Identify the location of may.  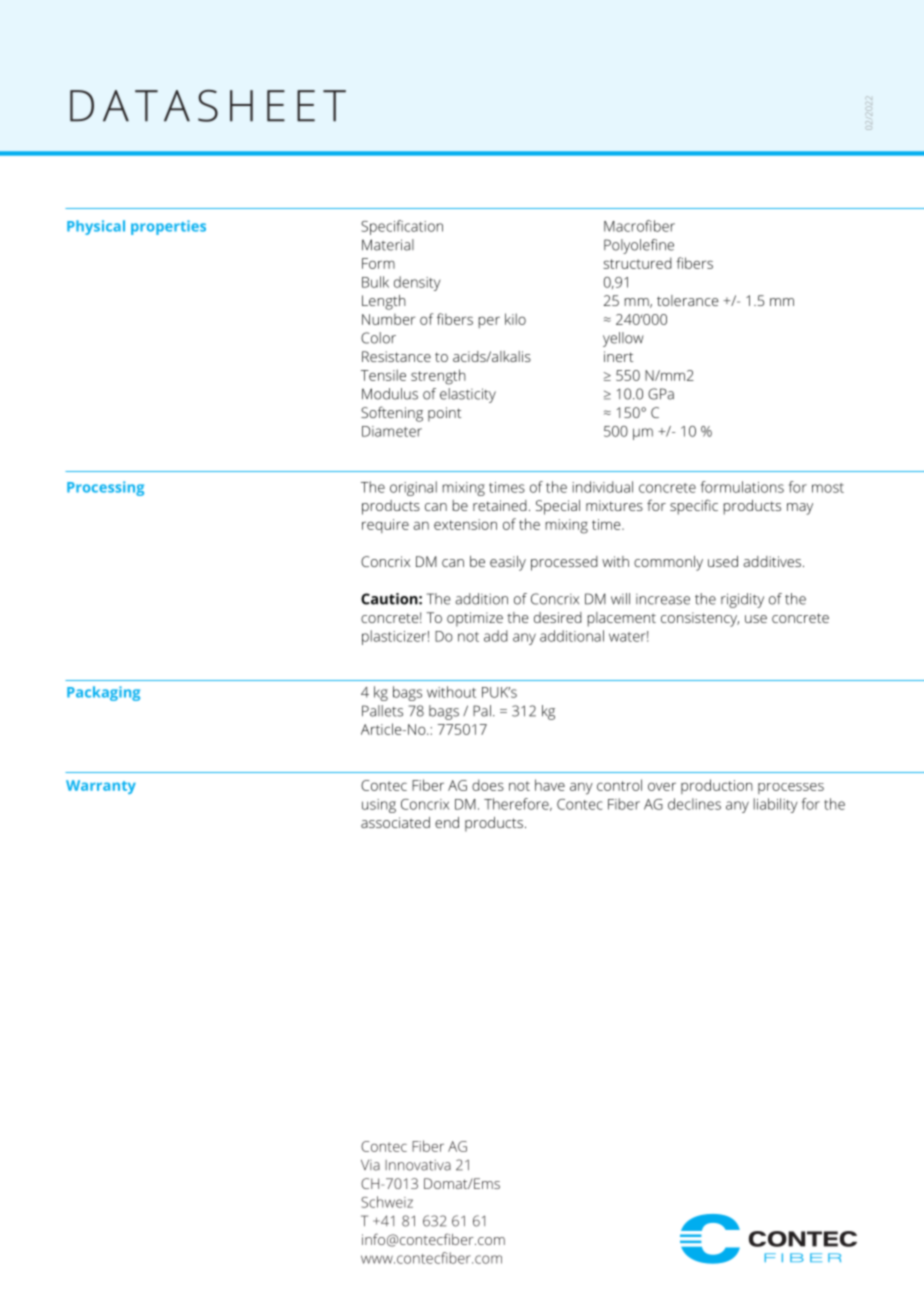
(800, 509).
